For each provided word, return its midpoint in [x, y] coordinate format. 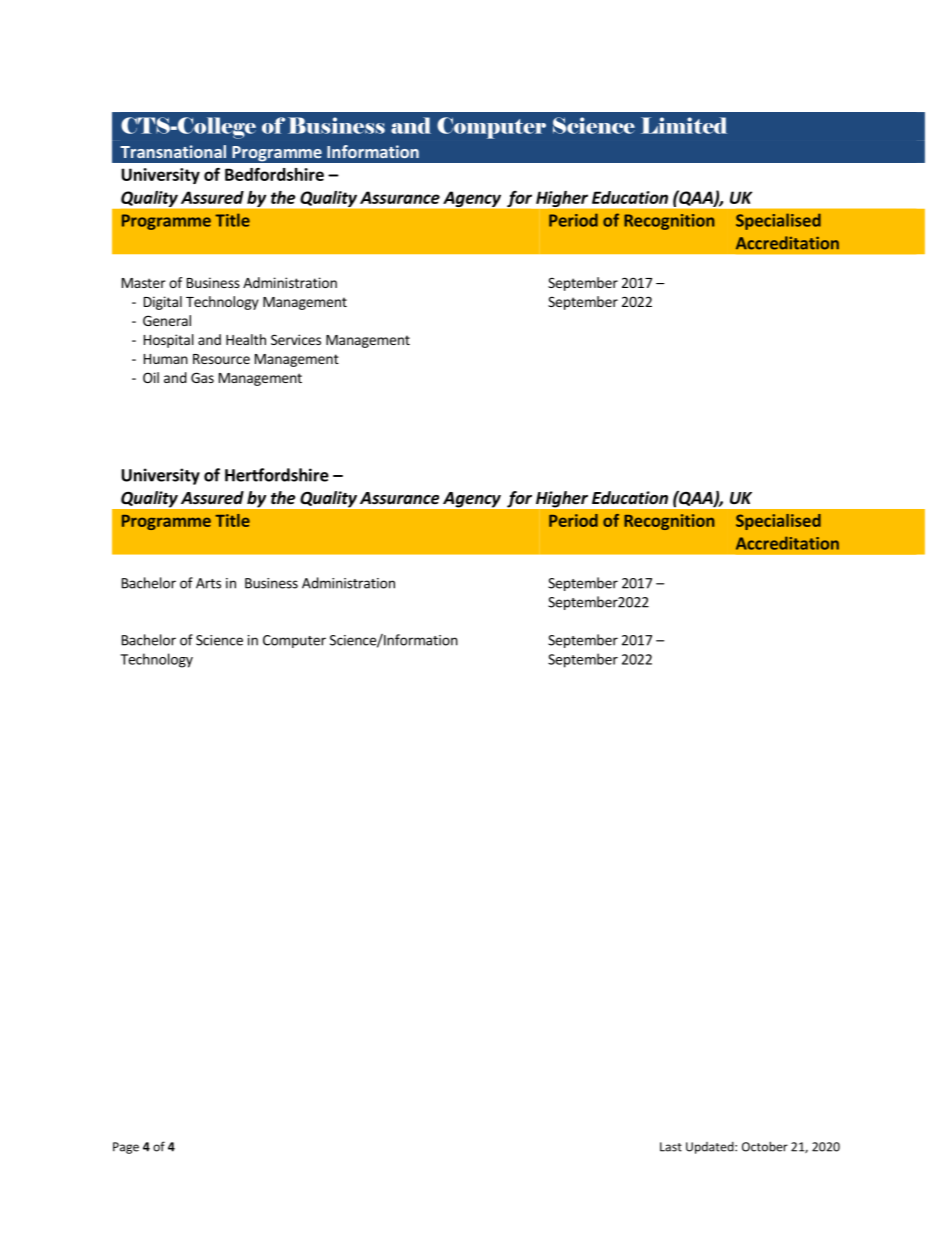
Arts [208, 583]
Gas [202, 377]
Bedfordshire [274, 174]
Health [246, 339]
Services [296, 339]
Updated [711, 1148]
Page [126, 1148]
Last [671, 1147]
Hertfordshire [277, 475]
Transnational [173, 151]
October [765, 1146]
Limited [684, 125]
